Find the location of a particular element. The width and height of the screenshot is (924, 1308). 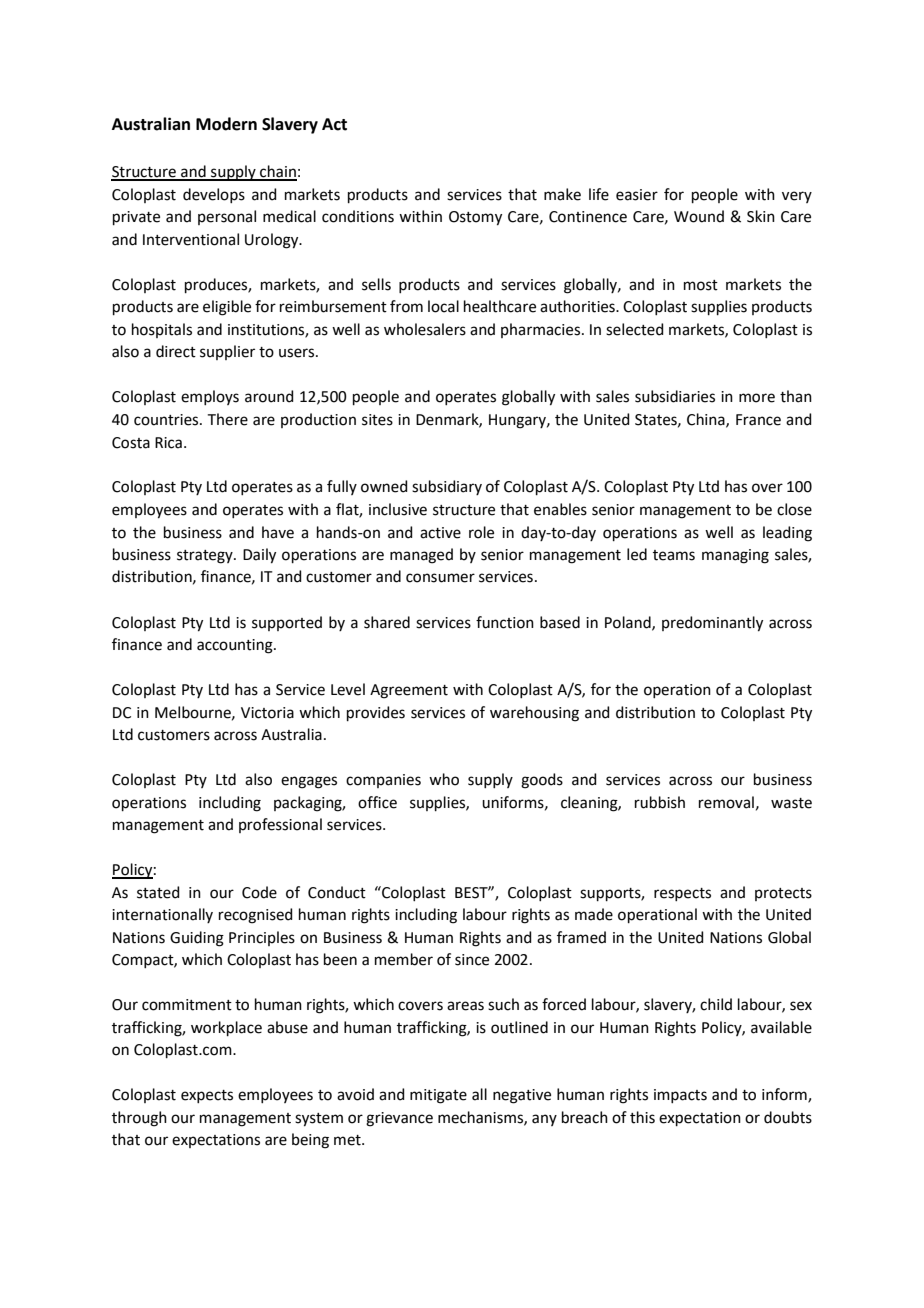

goods is located at coordinates (542, 781).
